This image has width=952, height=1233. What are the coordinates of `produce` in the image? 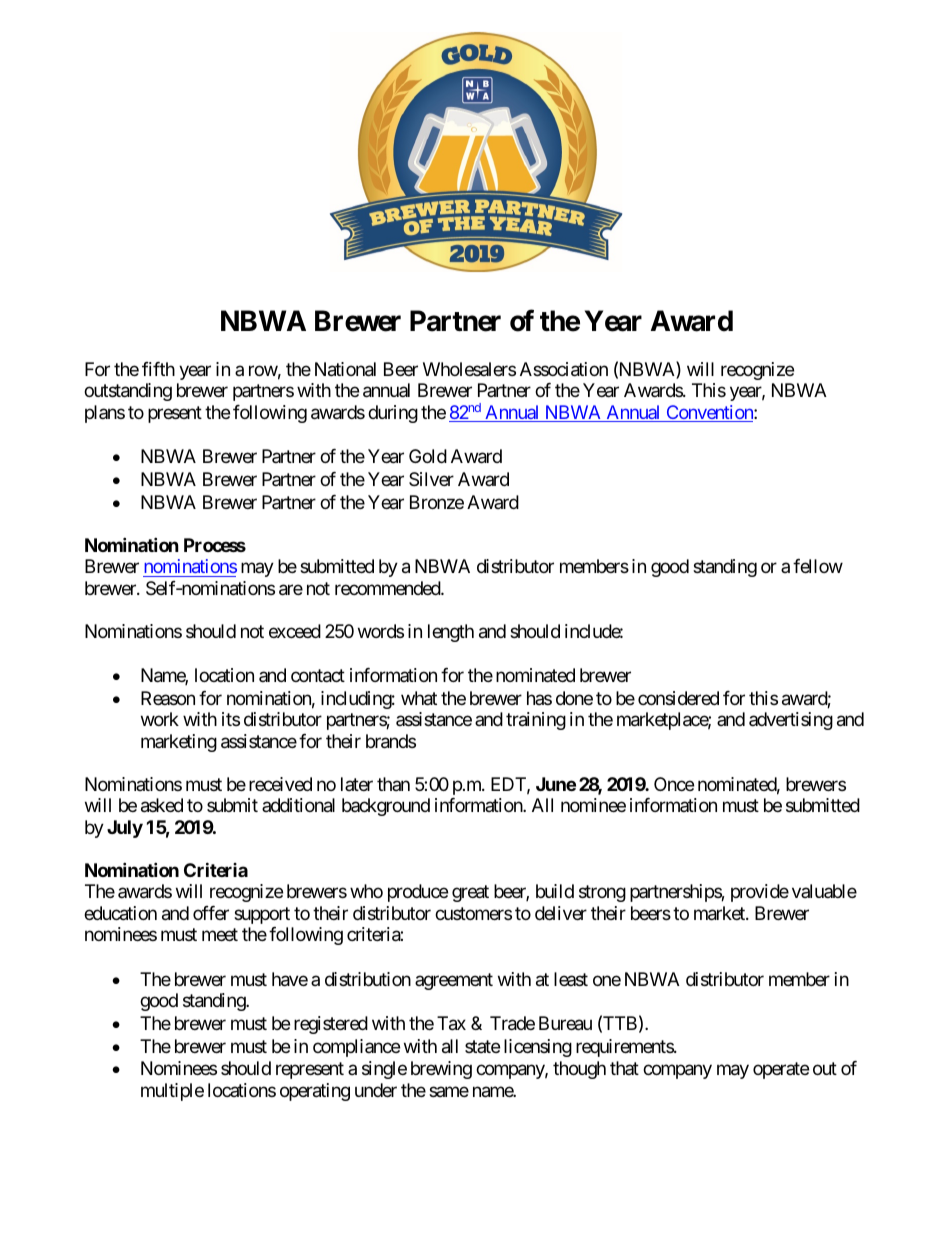 It's located at (418, 893).
